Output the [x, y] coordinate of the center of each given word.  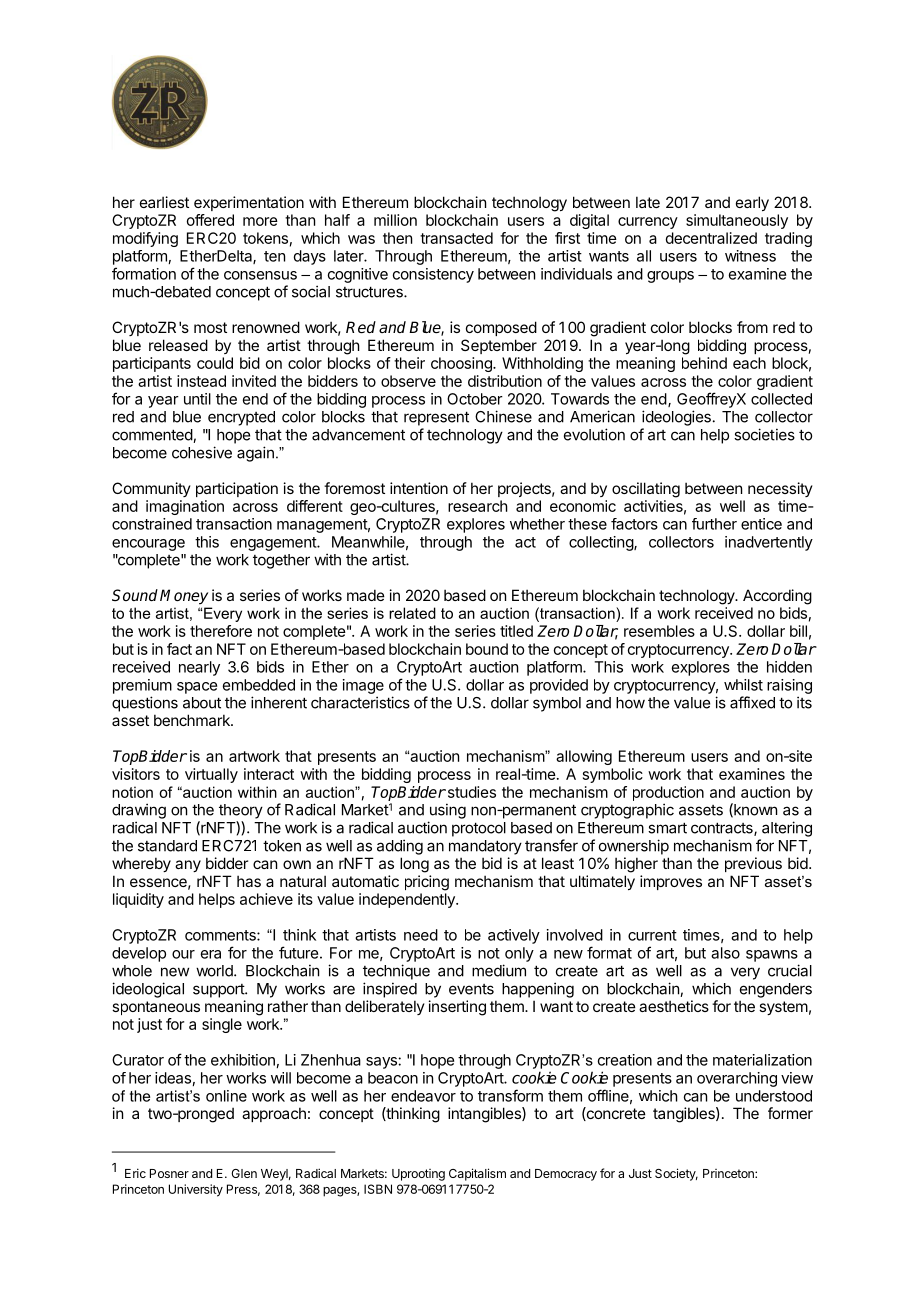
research [478, 506]
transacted [456, 238]
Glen [244, 1173]
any [188, 866]
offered [210, 220]
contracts [723, 829]
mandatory [485, 847]
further [714, 524]
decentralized [711, 238]
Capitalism [477, 1174]
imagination [185, 507]
